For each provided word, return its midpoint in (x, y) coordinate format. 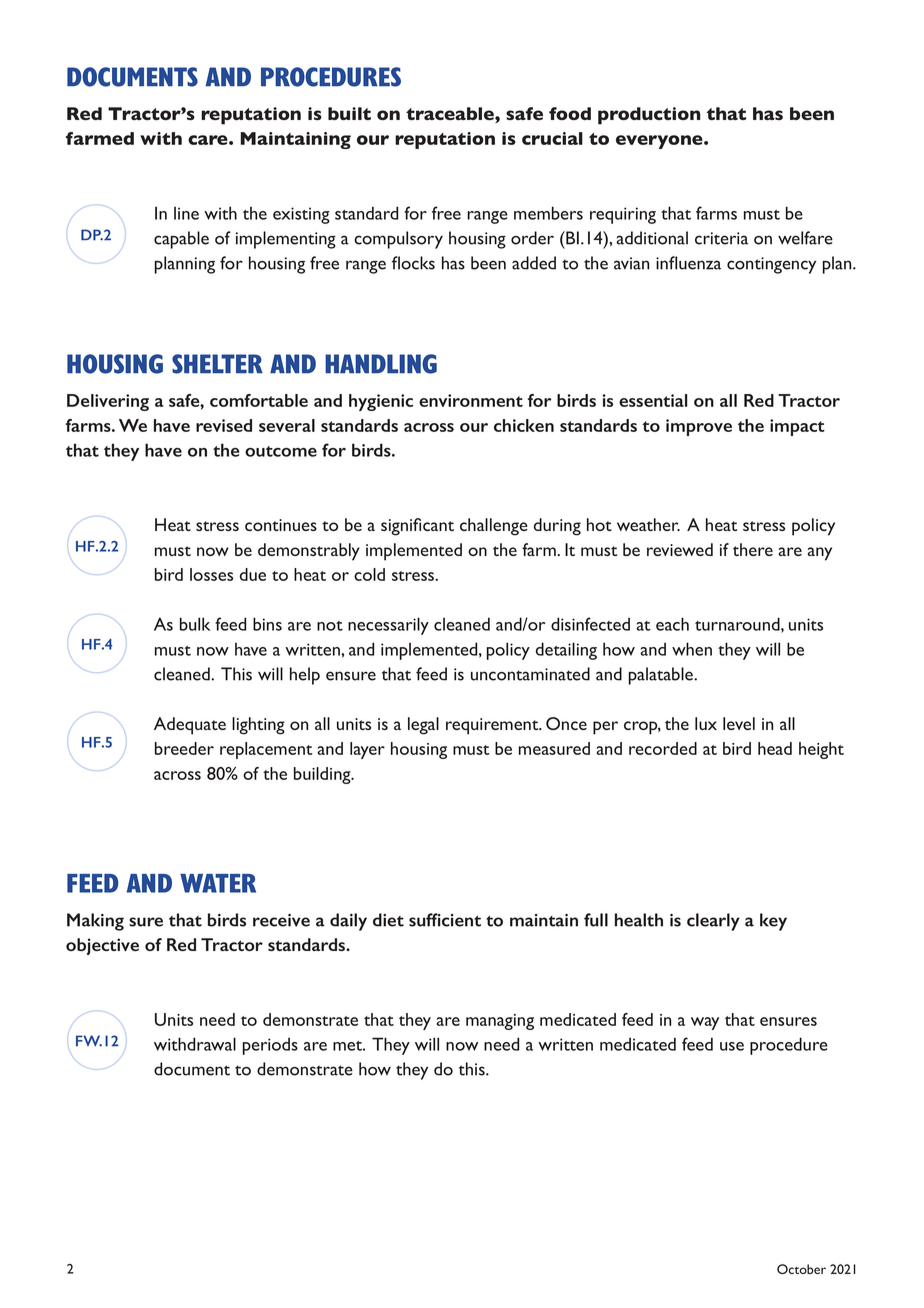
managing (500, 1022)
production (649, 116)
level (739, 723)
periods (270, 1046)
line (186, 213)
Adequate (190, 726)
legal (423, 726)
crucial (552, 138)
